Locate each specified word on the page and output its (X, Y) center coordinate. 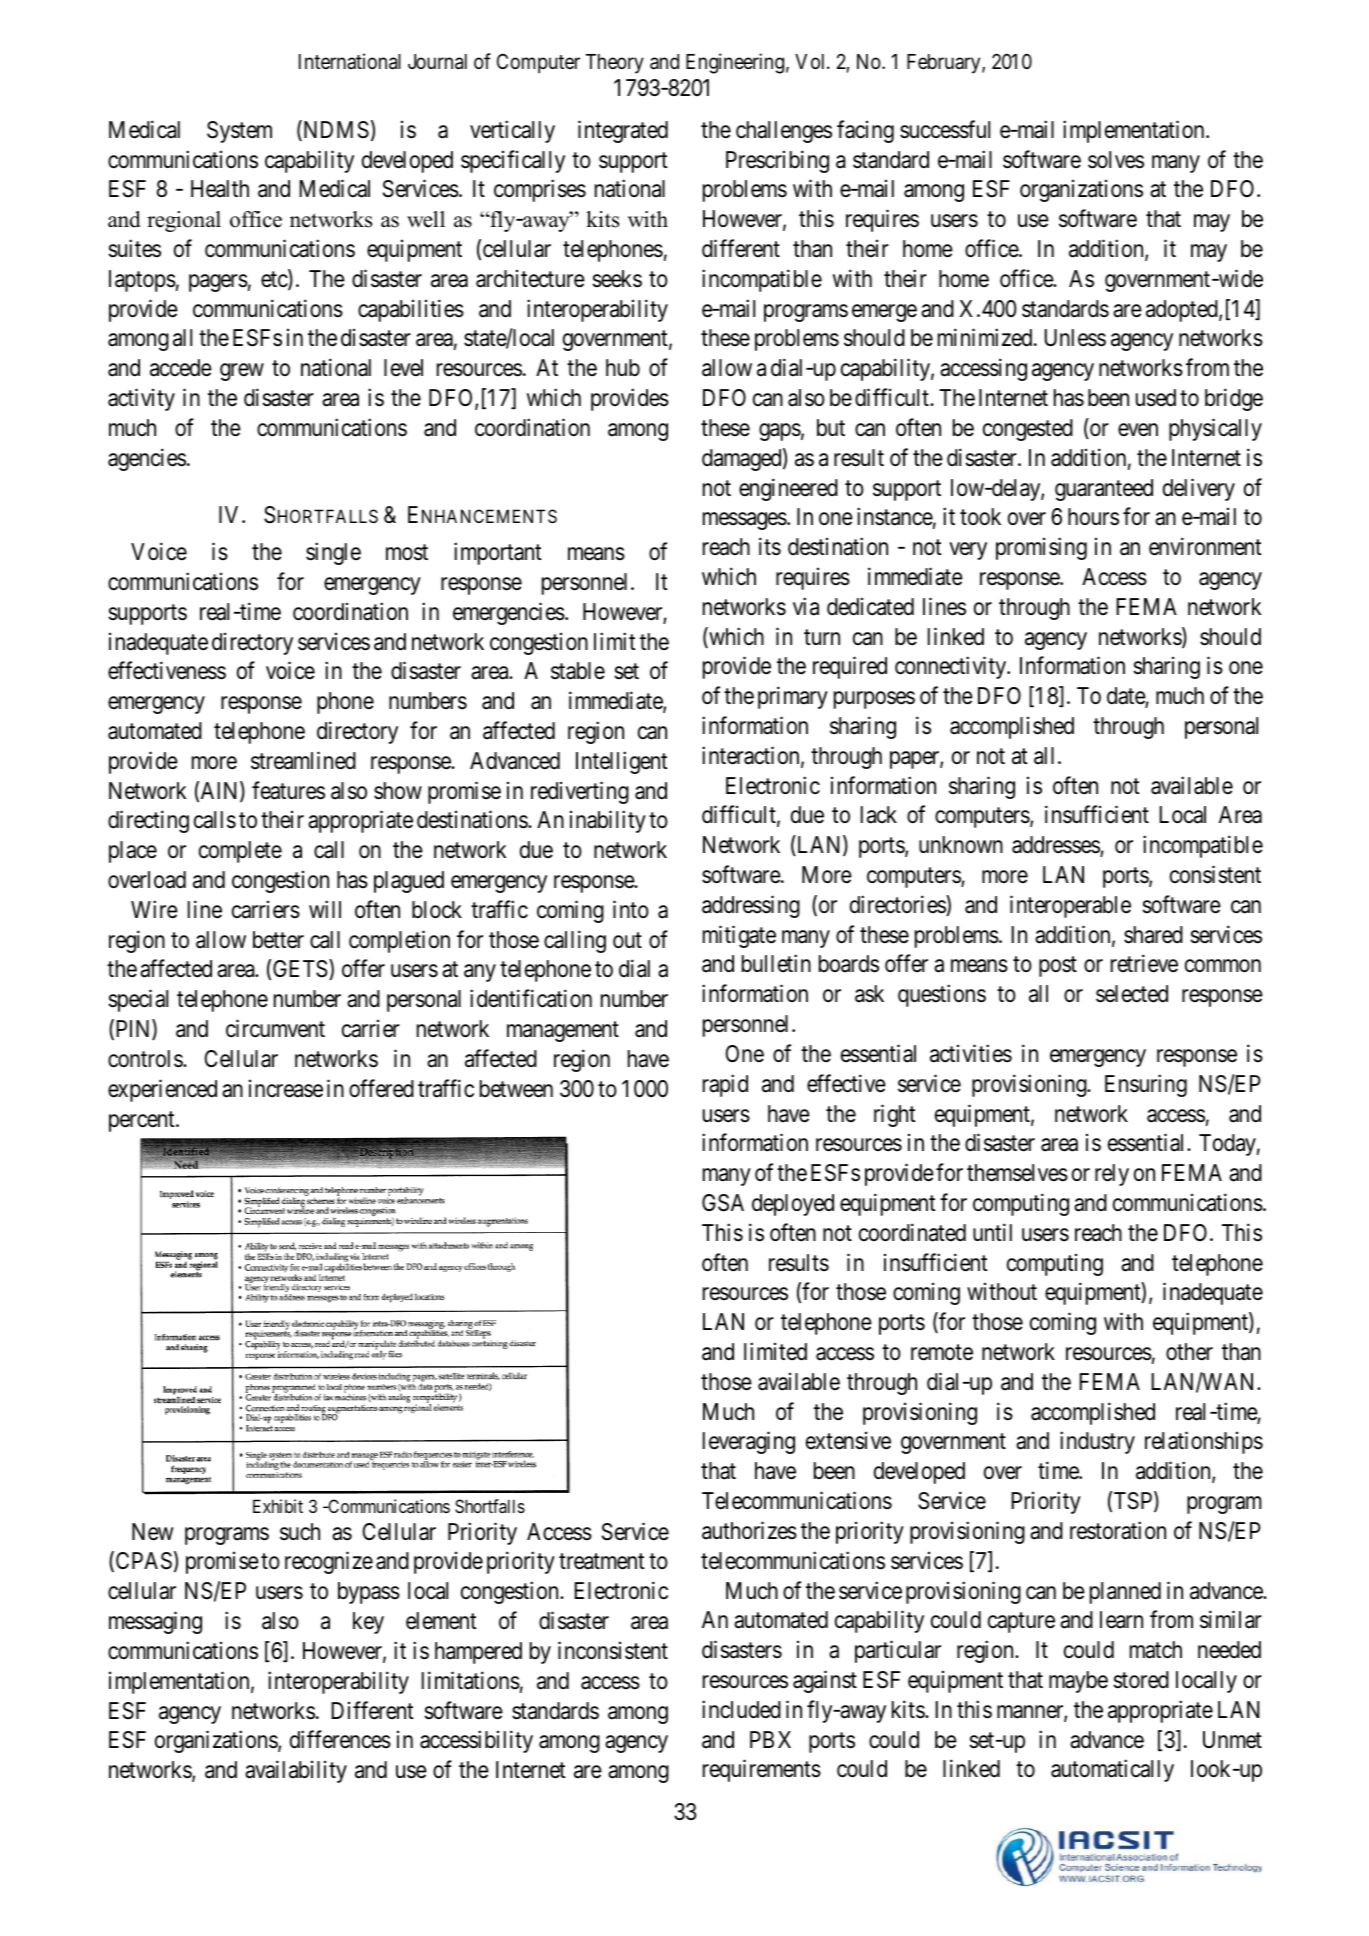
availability (296, 1771)
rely (1112, 1175)
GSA (723, 1203)
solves (1116, 160)
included (741, 1709)
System (239, 132)
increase (286, 1089)
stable (578, 671)
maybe (1078, 1682)
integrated (623, 131)
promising (1041, 548)
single (333, 553)
